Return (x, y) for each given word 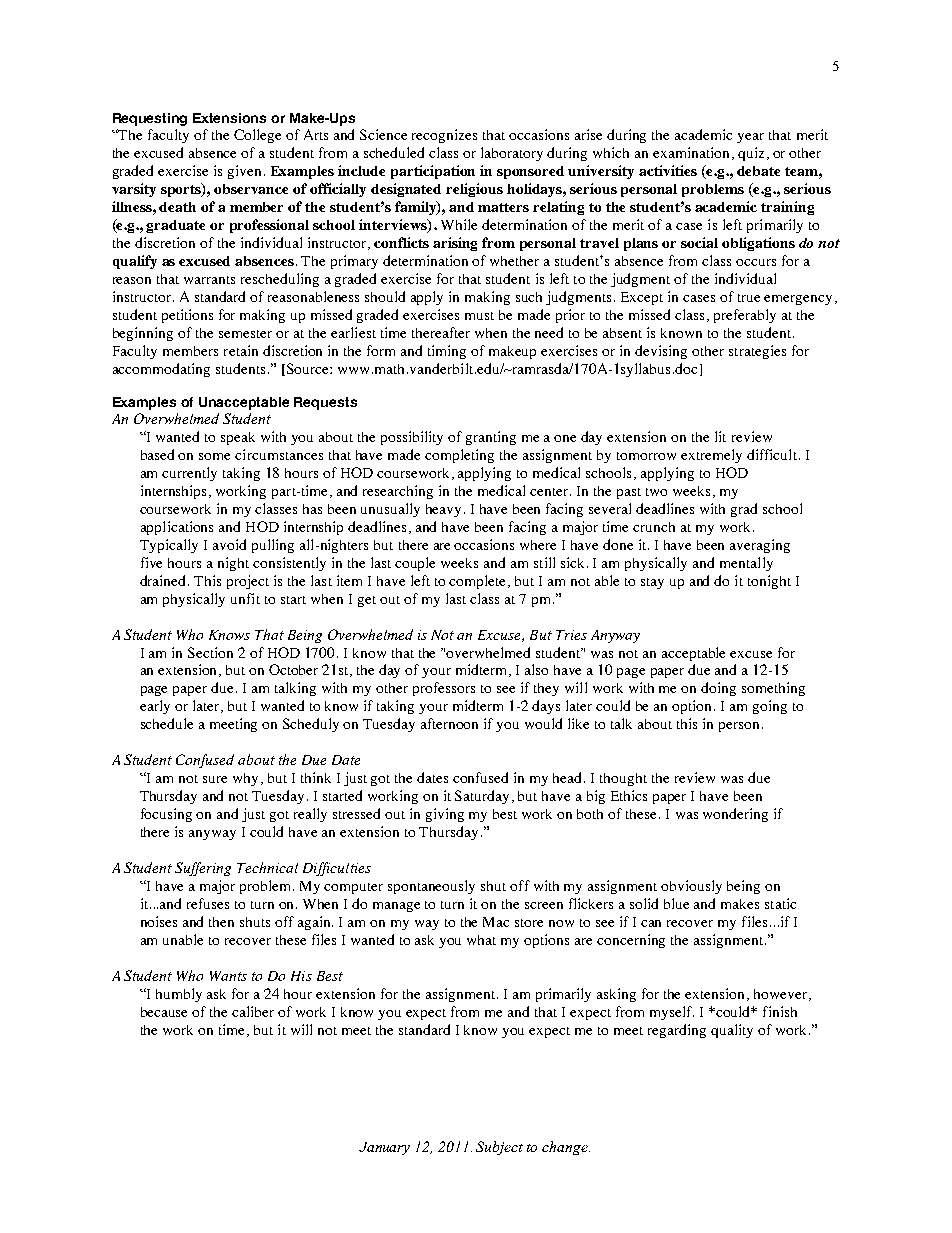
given (244, 172)
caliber (253, 1011)
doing (718, 689)
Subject (499, 1148)
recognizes (444, 136)
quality (732, 1031)
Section (210, 652)
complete (479, 582)
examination (691, 152)
